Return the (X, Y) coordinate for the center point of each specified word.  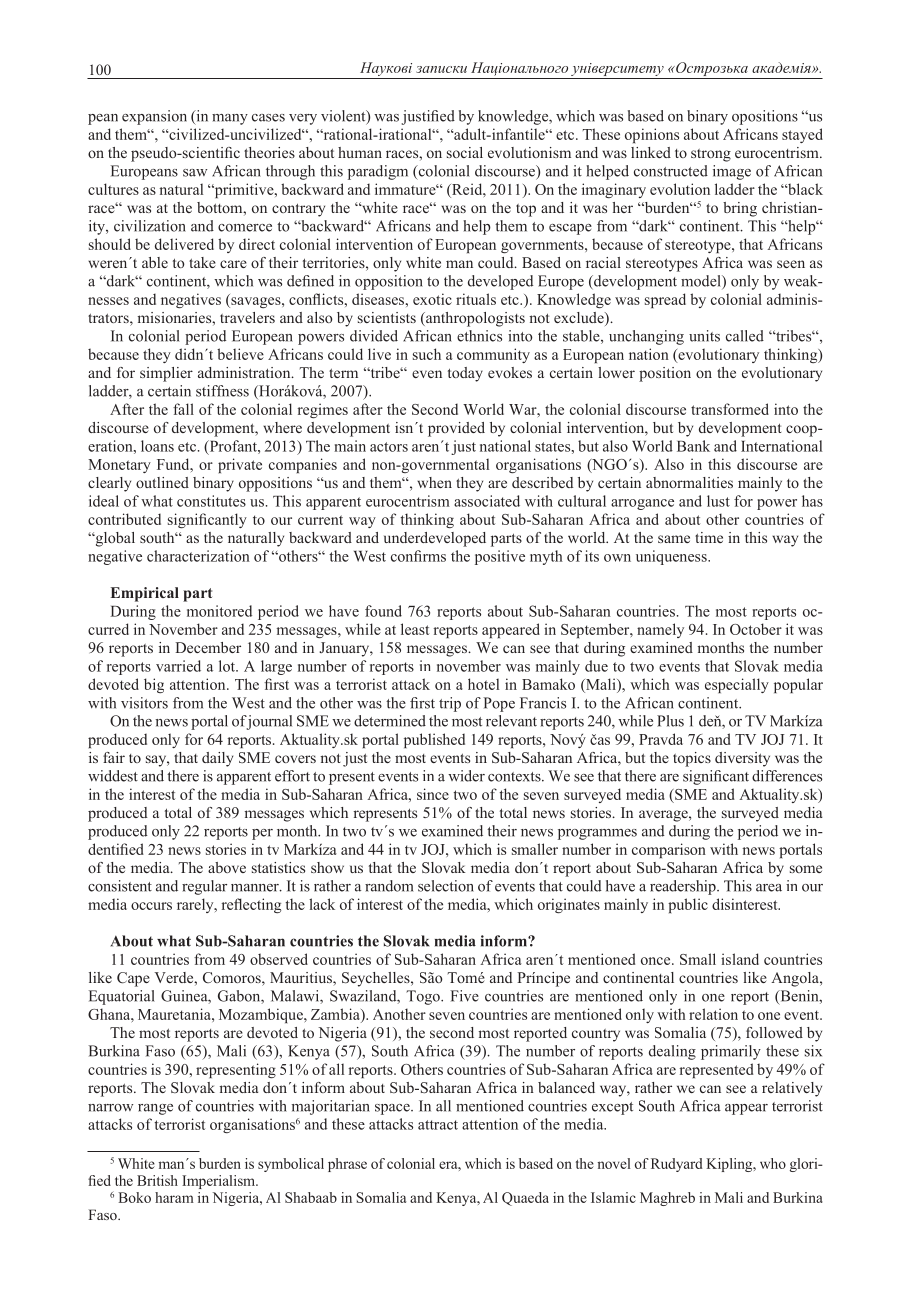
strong (711, 155)
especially (737, 685)
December (208, 647)
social (465, 152)
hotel (483, 684)
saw (195, 173)
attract (438, 1125)
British (157, 1180)
